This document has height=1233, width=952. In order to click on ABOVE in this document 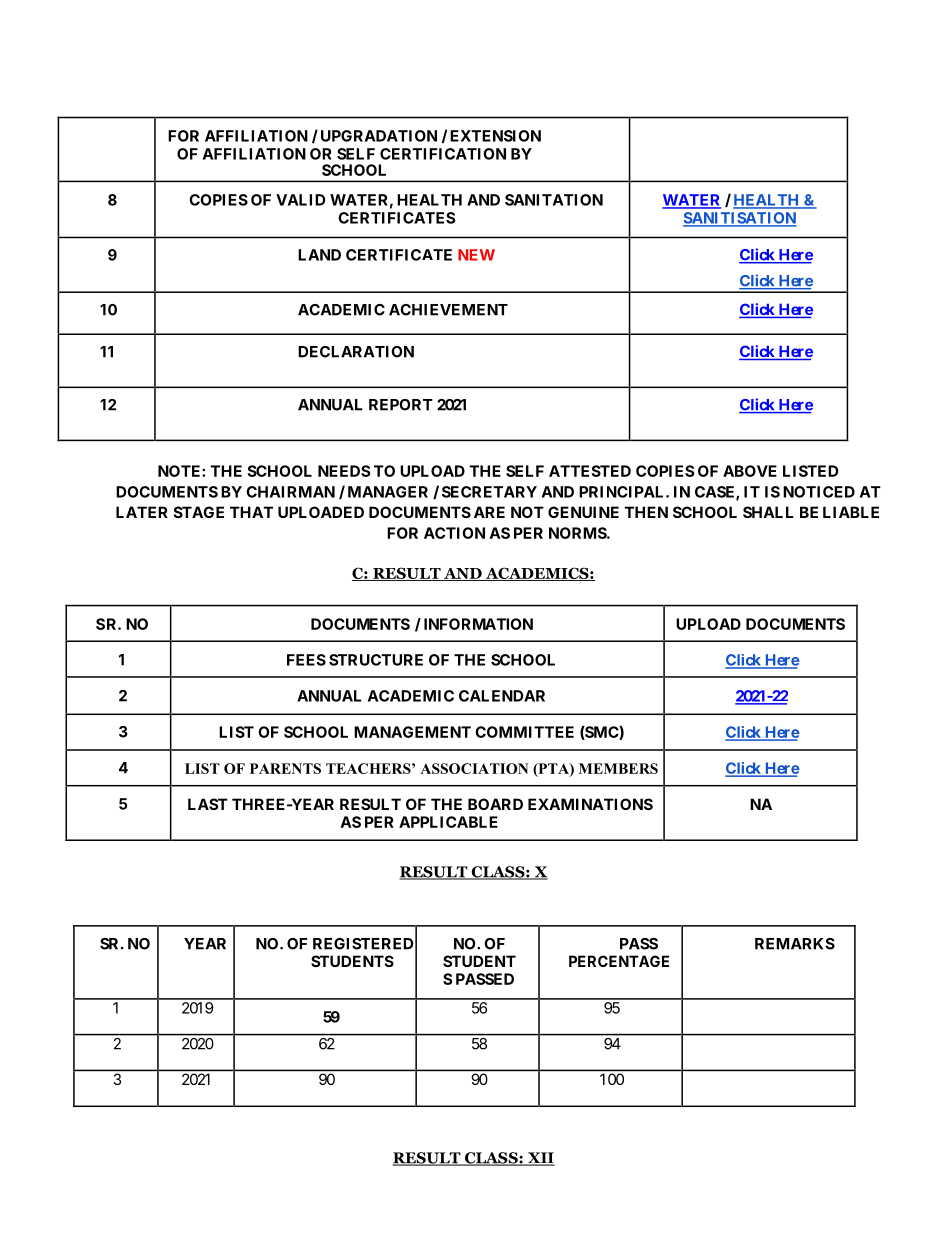, I will do `click(750, 471)`.
